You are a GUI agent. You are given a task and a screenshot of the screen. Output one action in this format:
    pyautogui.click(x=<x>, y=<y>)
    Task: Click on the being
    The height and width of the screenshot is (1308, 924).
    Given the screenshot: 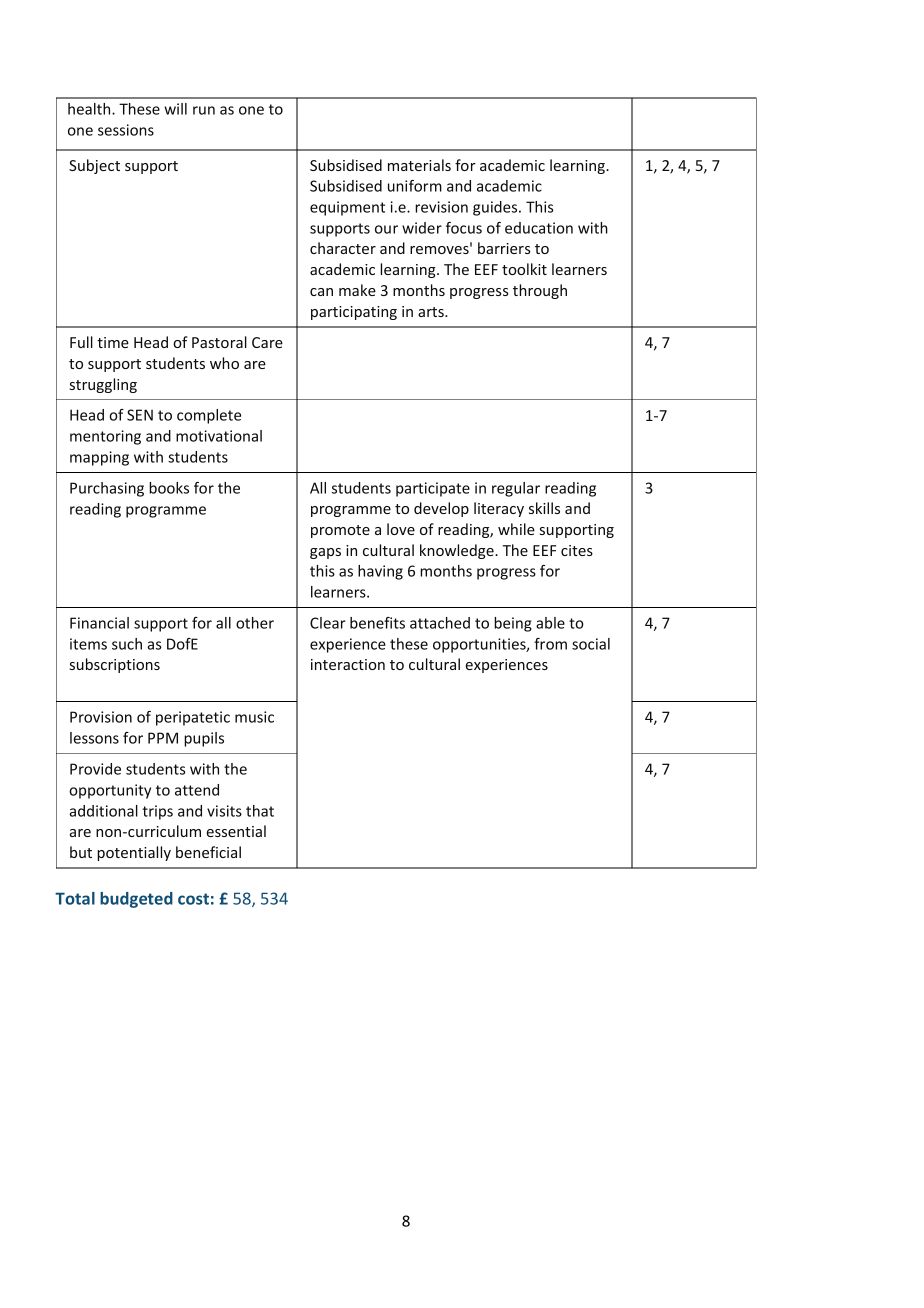 What is the action you would take?
    pyautogui.click(x=513, y=624)
